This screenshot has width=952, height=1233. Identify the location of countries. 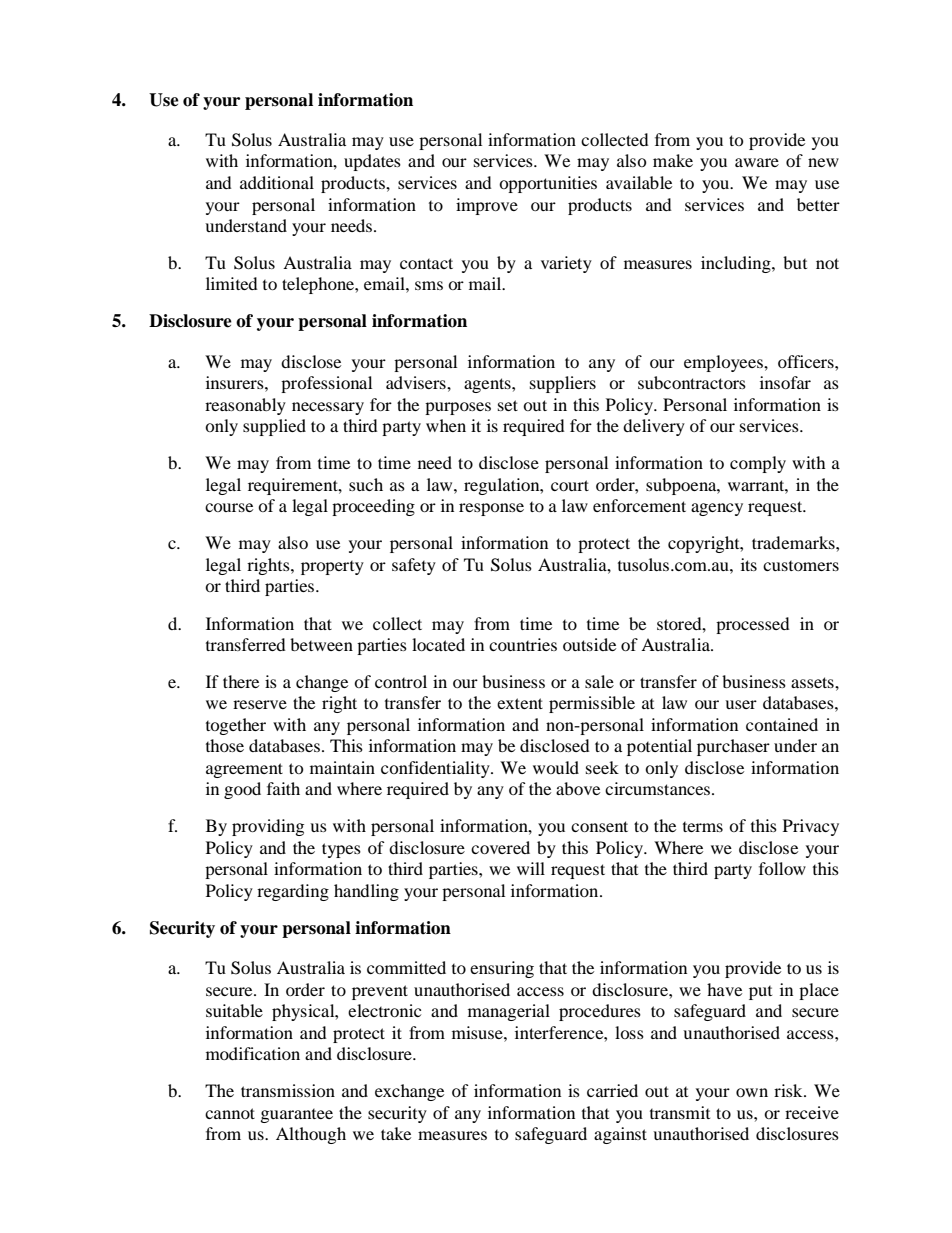
(523, 644).
